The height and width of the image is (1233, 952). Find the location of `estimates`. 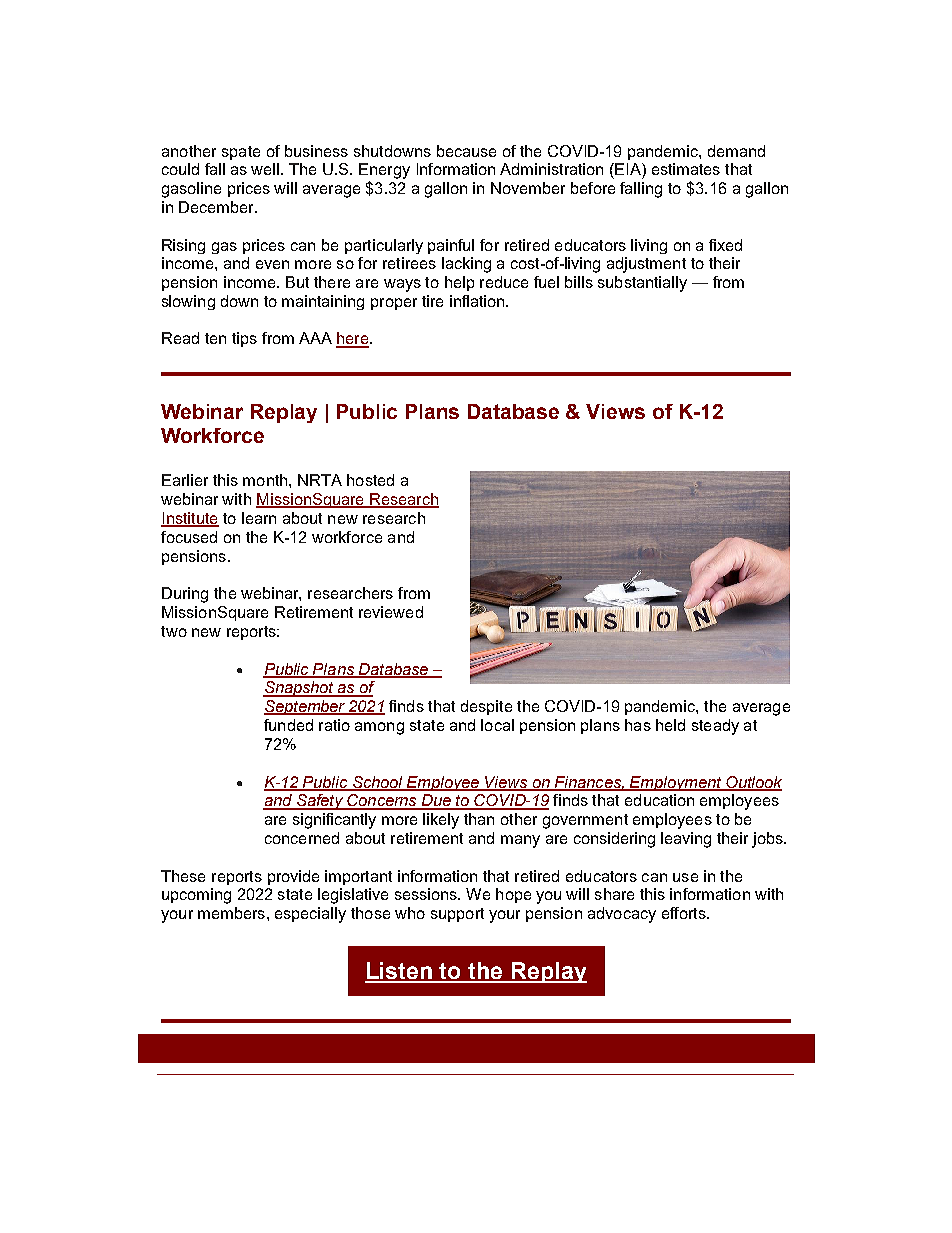

estimates is located at coordinates (686, 169).
